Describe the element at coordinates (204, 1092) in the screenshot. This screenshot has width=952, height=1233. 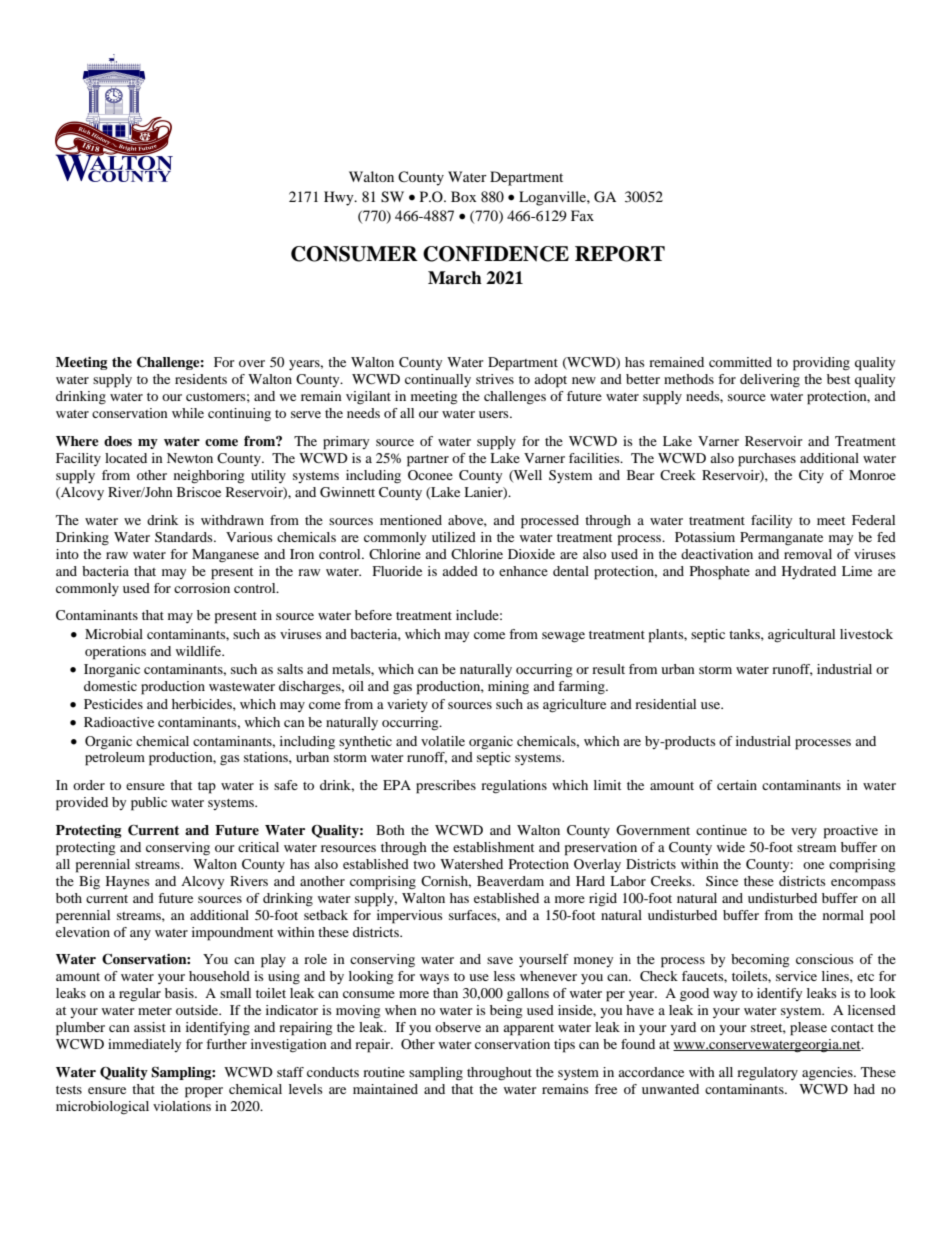
I see `proper` at that location.
